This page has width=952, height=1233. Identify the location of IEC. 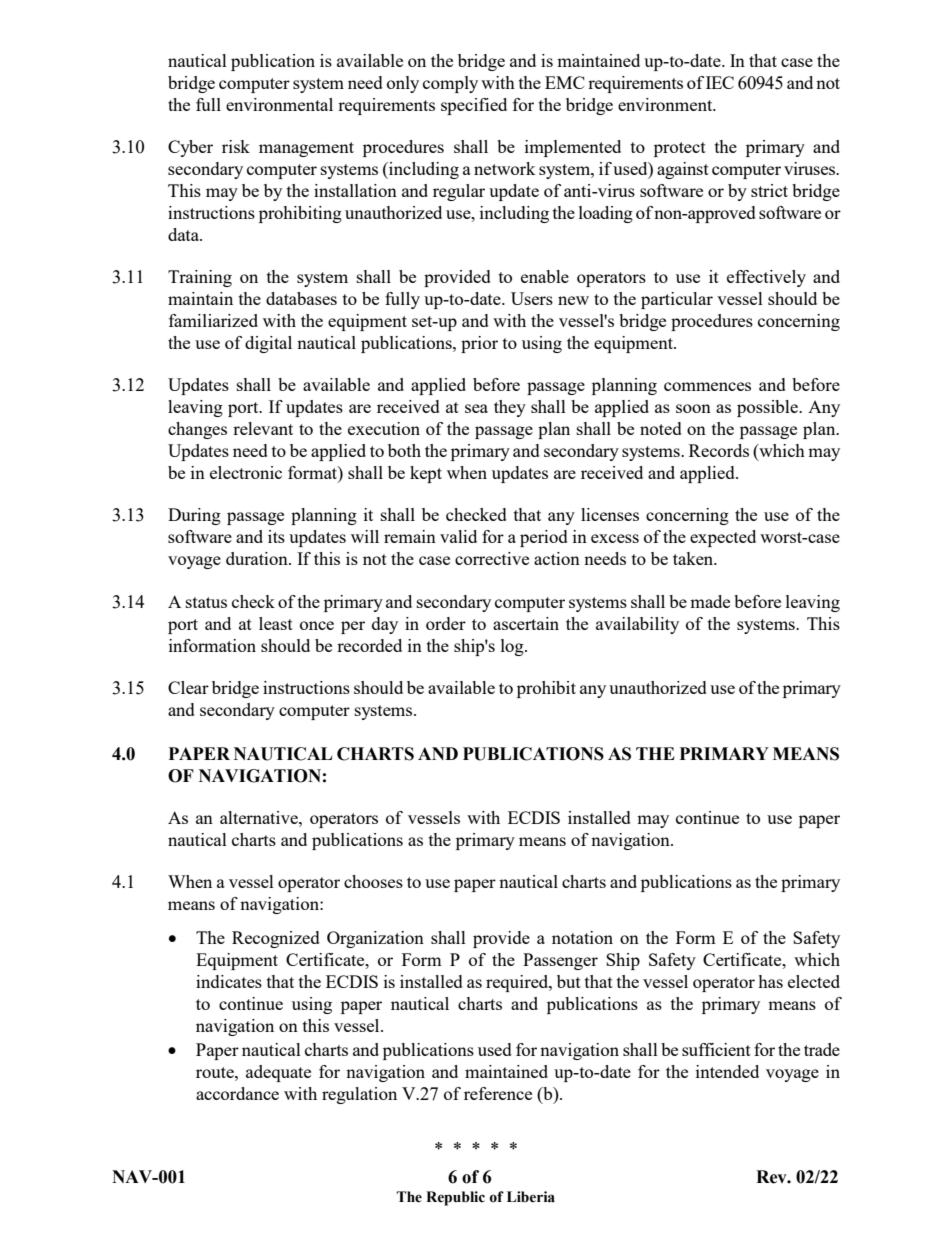
(720, 82).
